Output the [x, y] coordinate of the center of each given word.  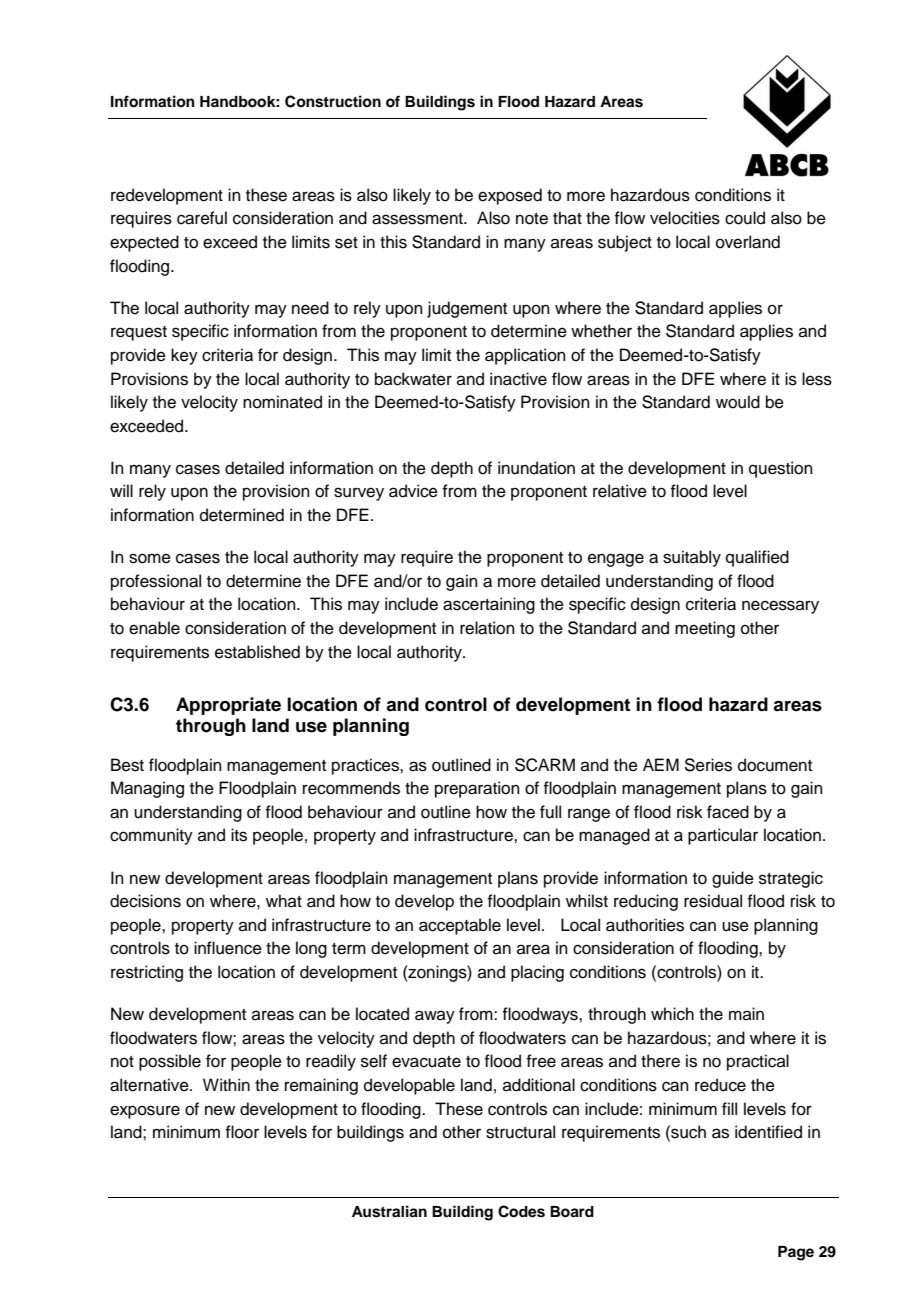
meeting [705, 629]
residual [713, 901]
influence [228, 948]
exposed [510, 196]
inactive [518, 379]
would [738, 402]
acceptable [460, 926]
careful [202, 218]
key [184, 356]
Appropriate [228, 706]
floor [242, 1132]
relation [487, 628]
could [745, 218]
